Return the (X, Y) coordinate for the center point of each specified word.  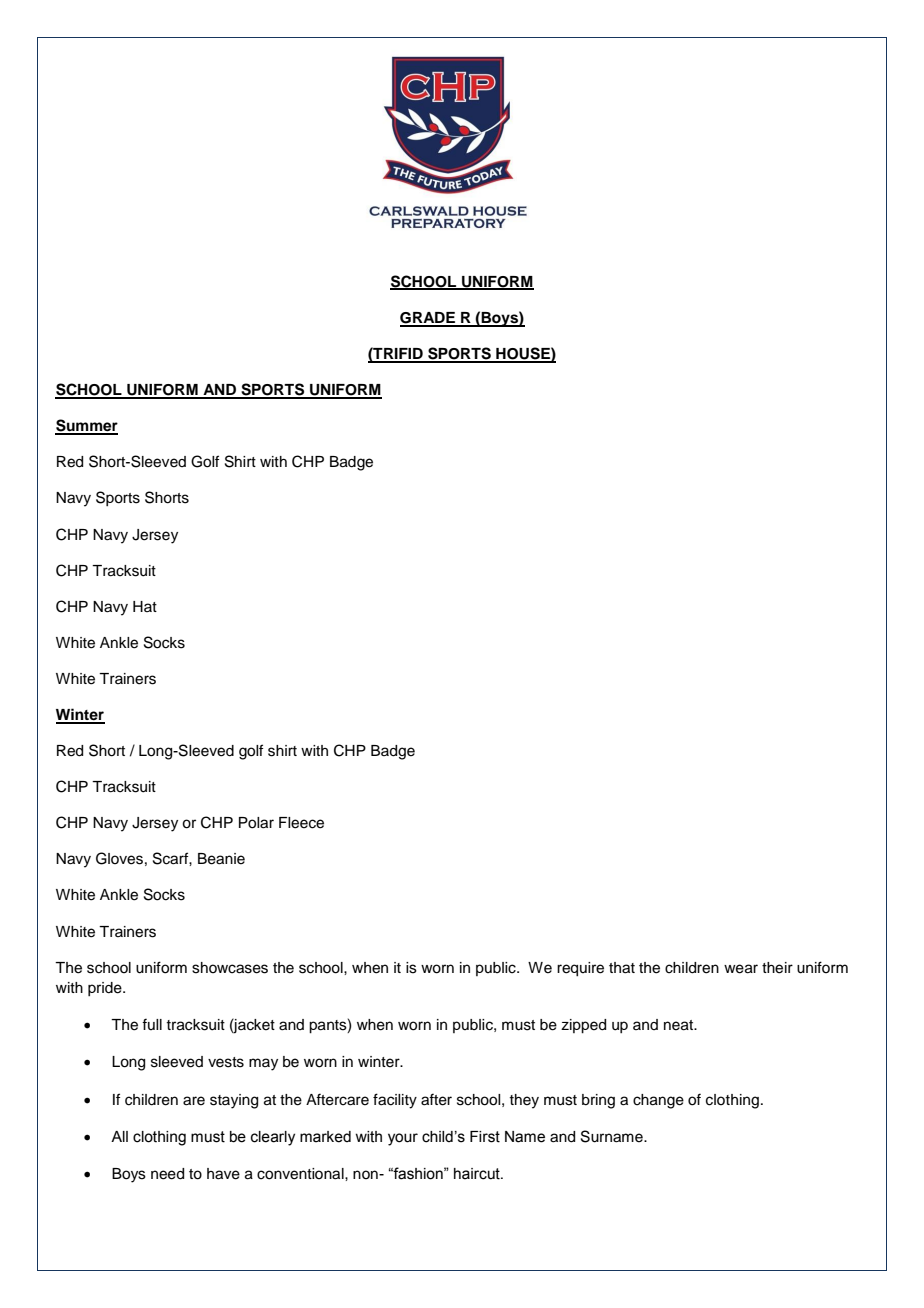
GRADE (429, 319)
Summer (86, 426)
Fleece (301, 823)
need (167, 1174)
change (658, 1101)
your (403, 1139)
